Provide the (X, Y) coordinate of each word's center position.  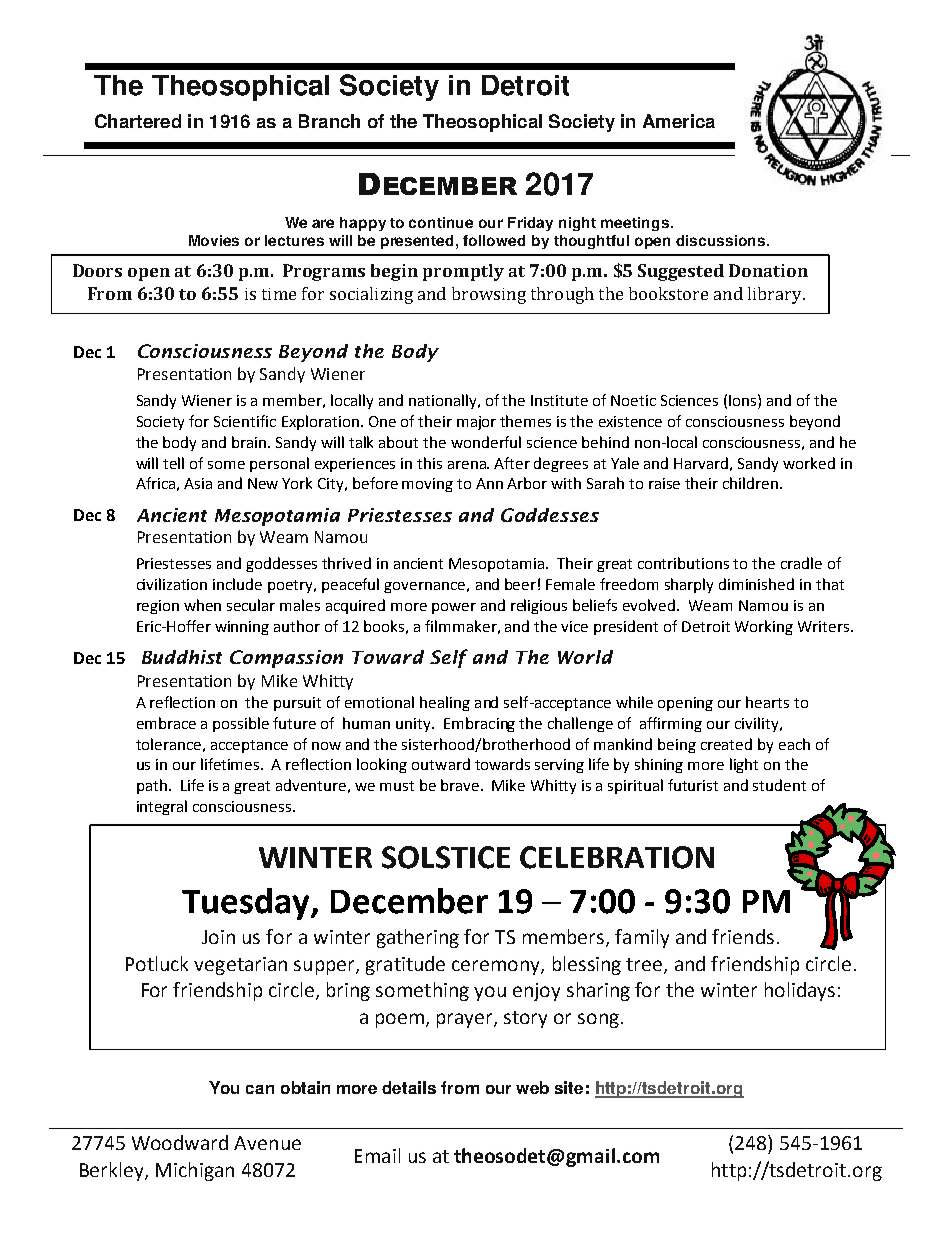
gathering (418, 938)
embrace (166, 723)
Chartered (138, 121)
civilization (172, 584)
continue (441, 222)
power (454, 608)
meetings (635, 224)
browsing (489, 295)
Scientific (245, 421)
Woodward (180, 1142)
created (726, 744)
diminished (756, 584)
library (776, 295)
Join (218, 937)
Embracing (479, 724)
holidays (800, 991)
